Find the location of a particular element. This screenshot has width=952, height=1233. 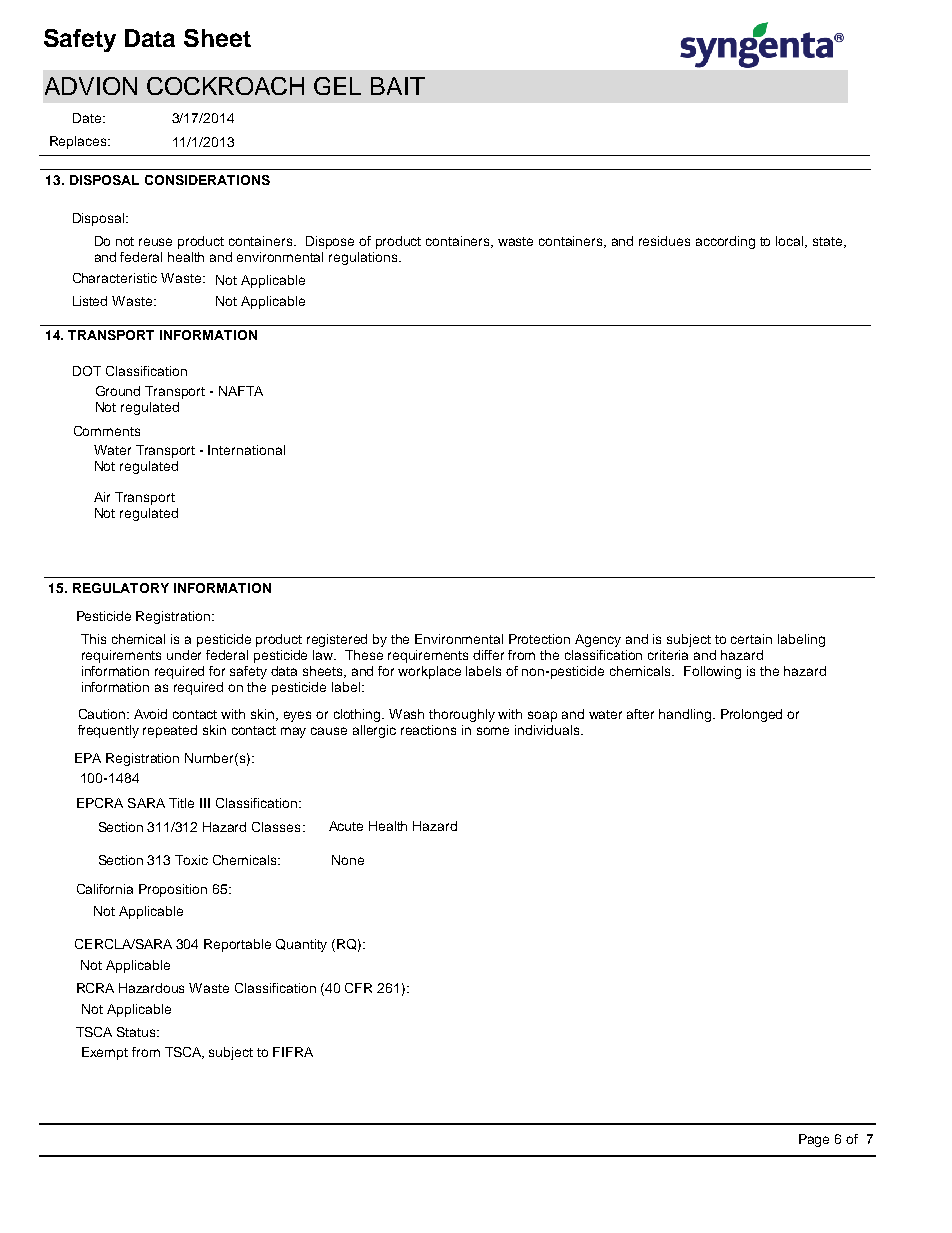

Exempt is located at coordinates (105, 1053).
